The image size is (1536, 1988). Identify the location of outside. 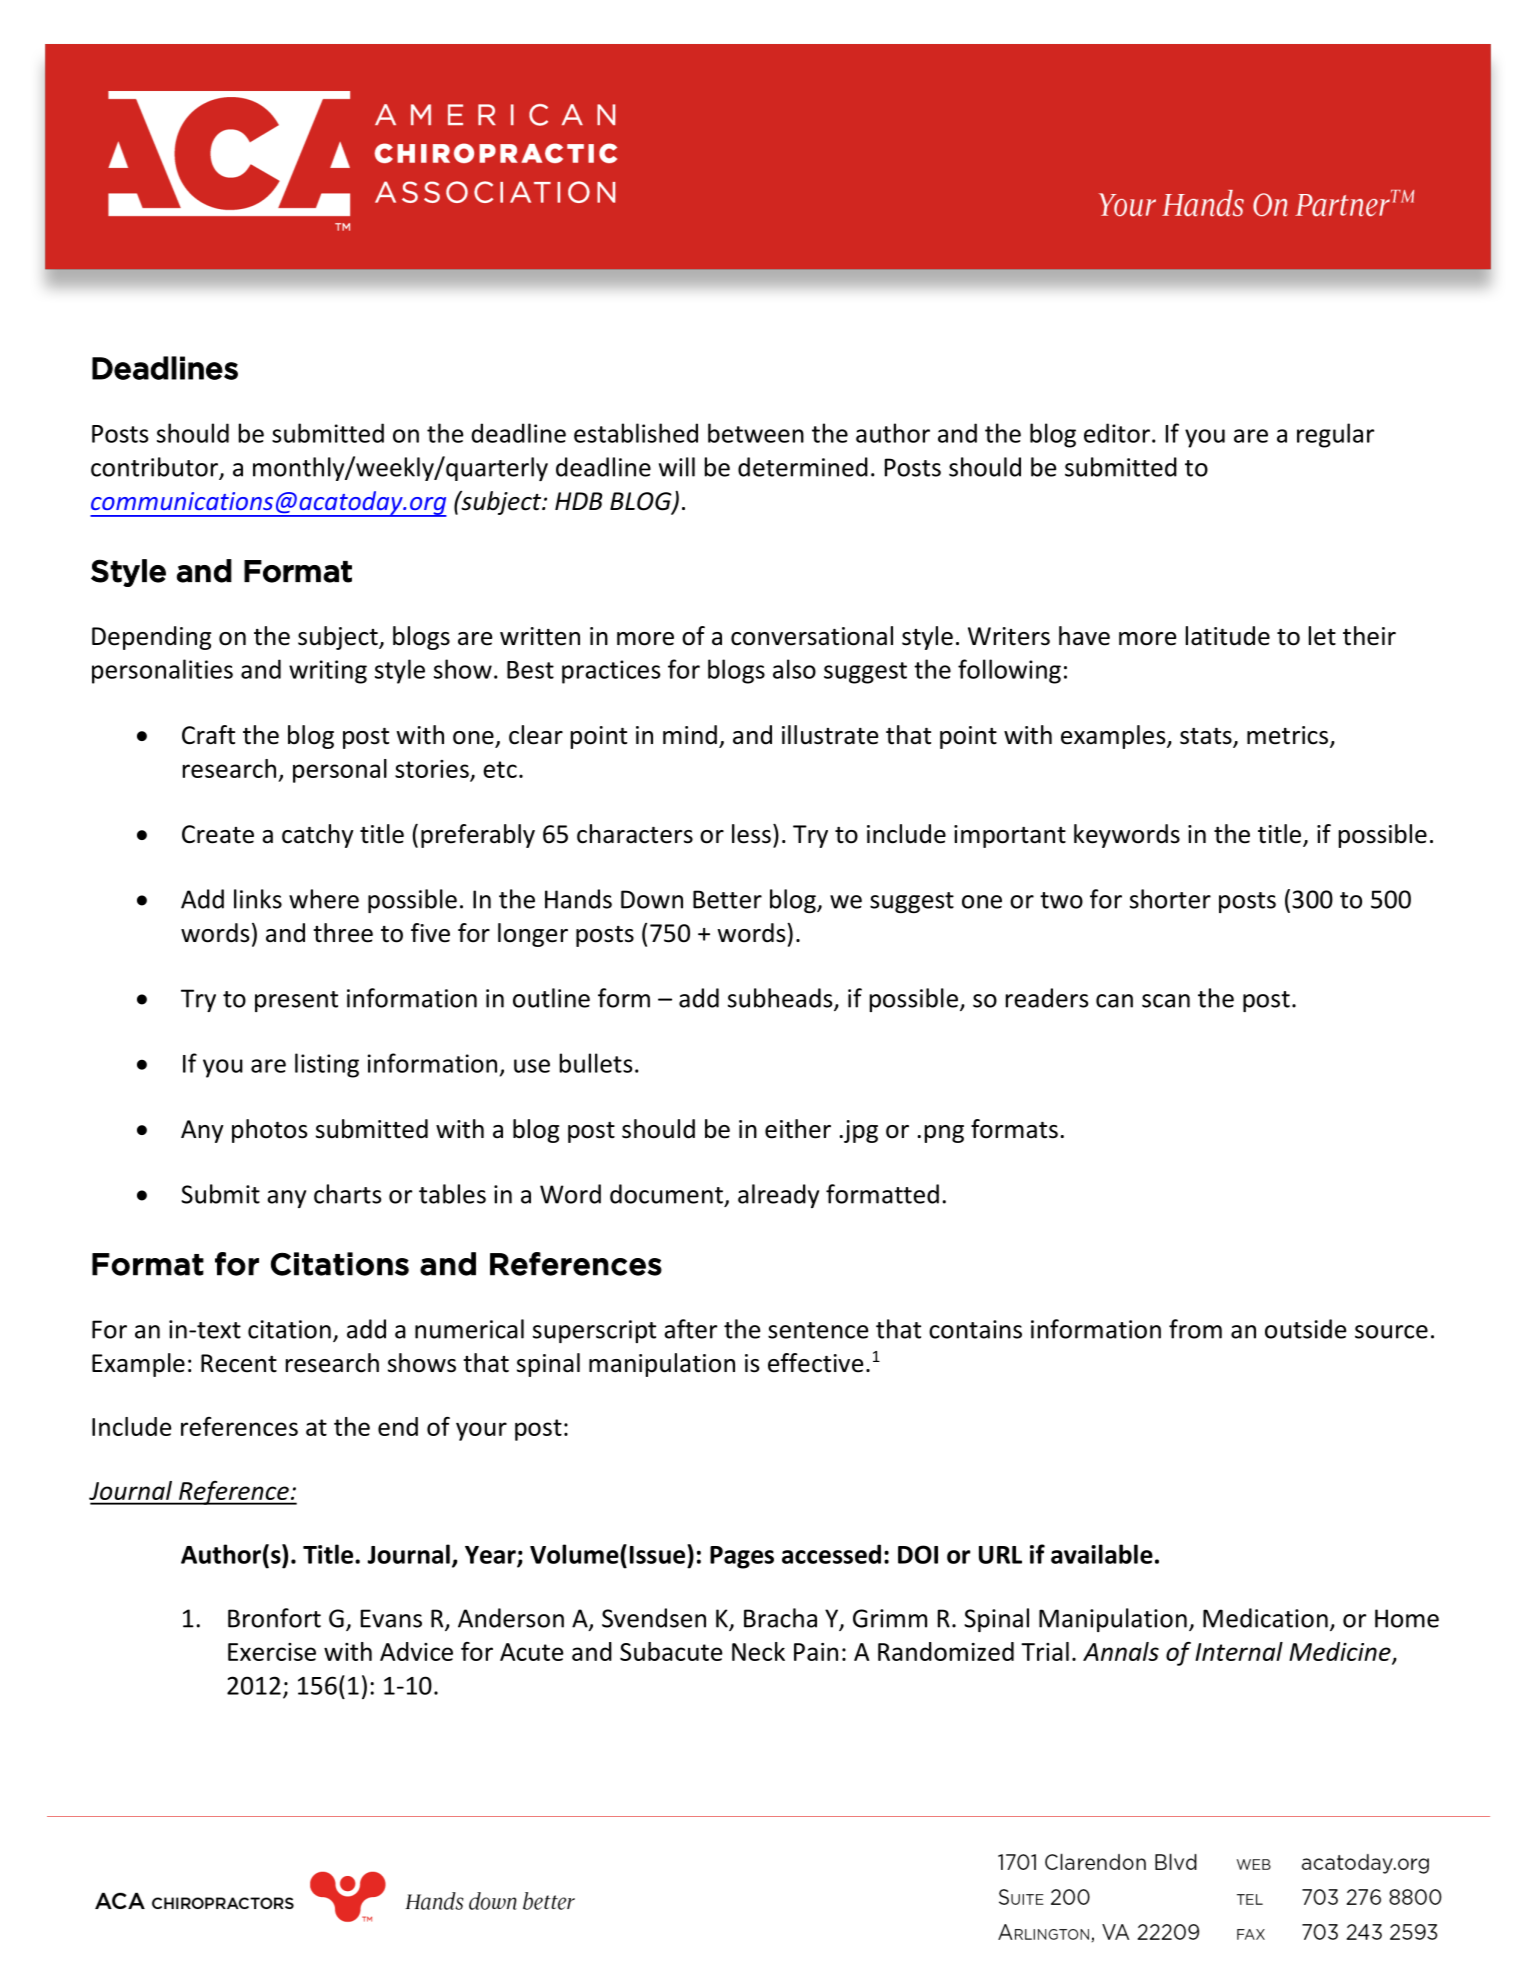
(1305, 1329).
